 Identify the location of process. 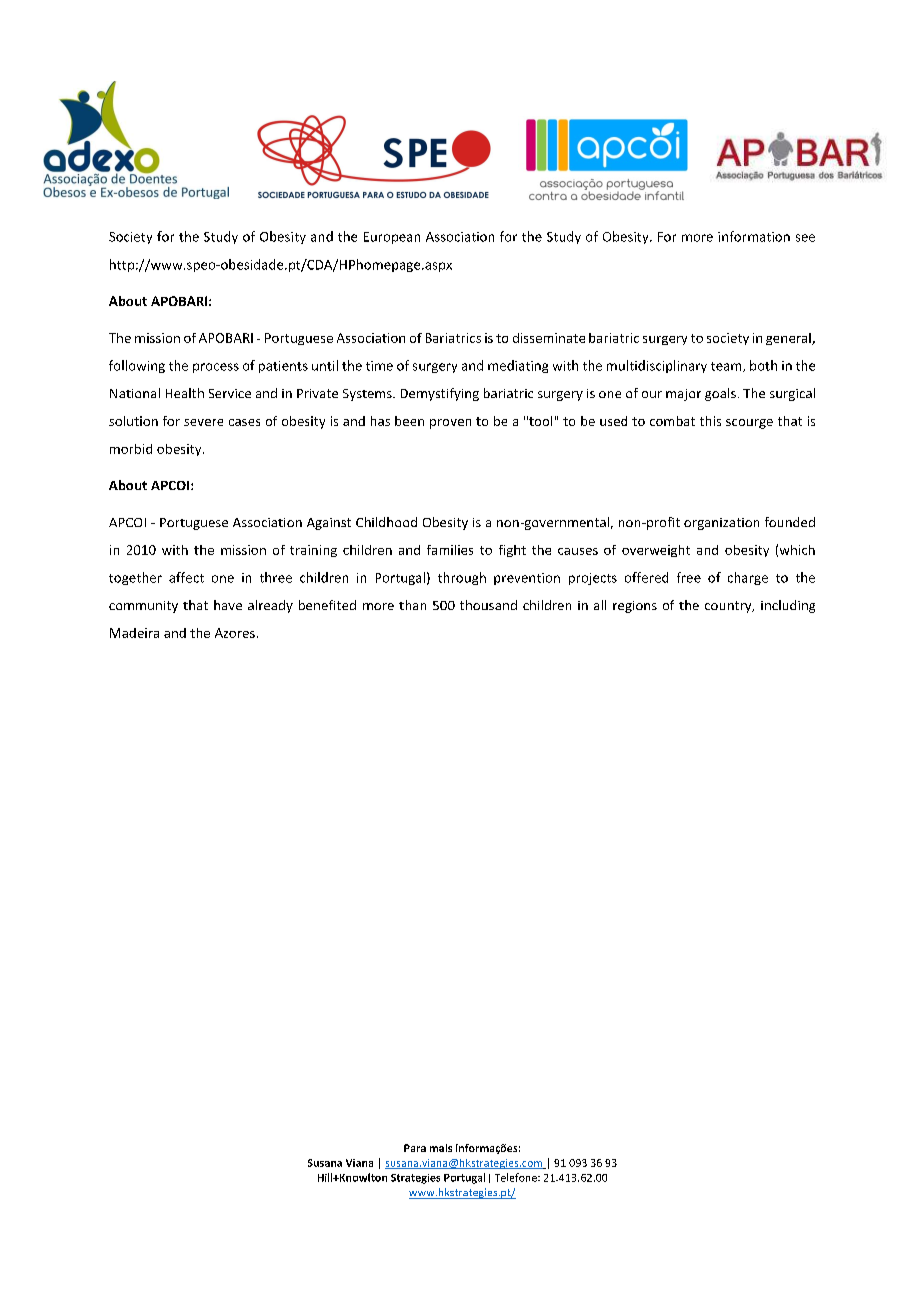
(216, 368).
